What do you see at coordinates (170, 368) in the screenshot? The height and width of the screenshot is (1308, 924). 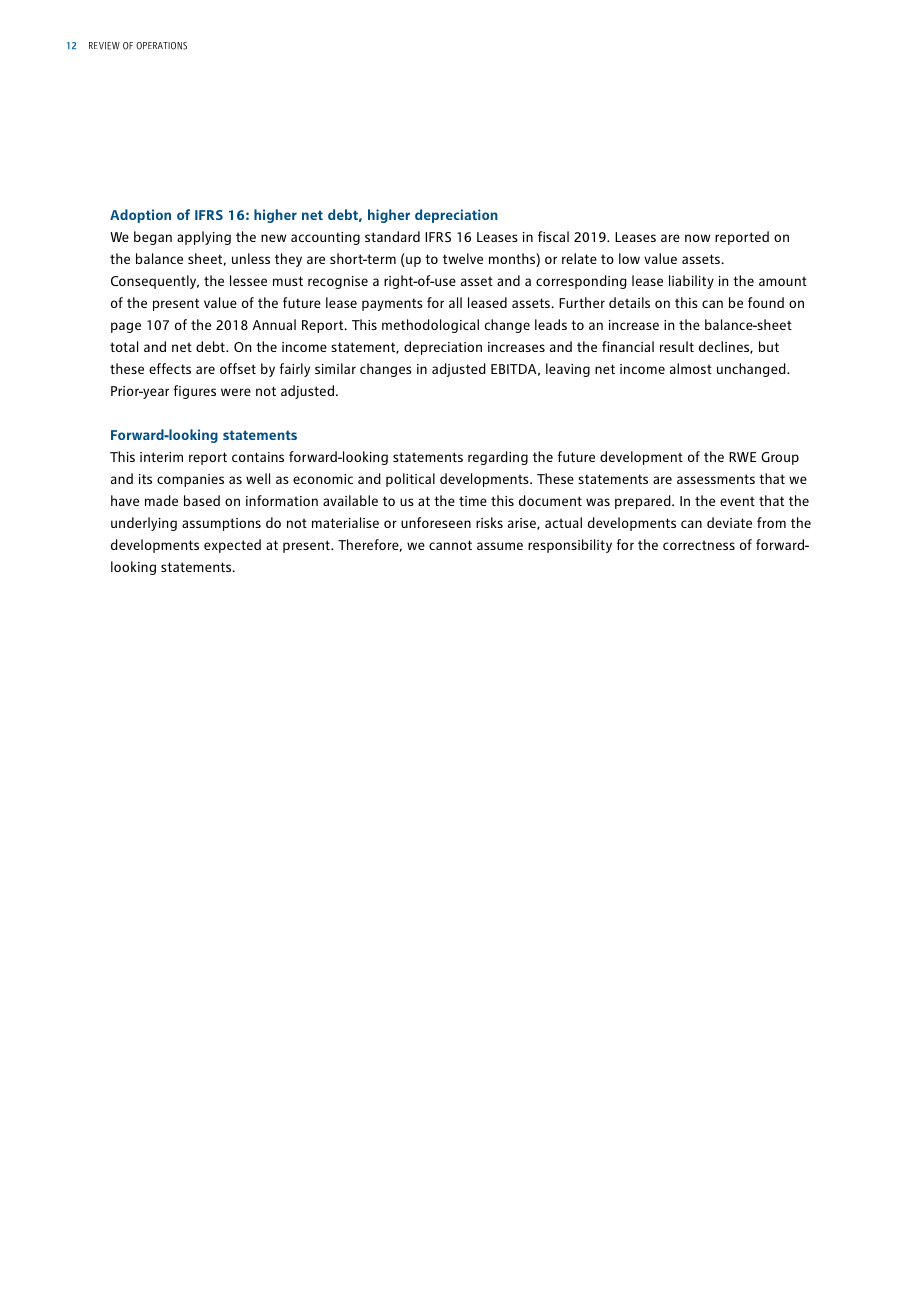 I see `effects` at bounding box center [170, 368].
